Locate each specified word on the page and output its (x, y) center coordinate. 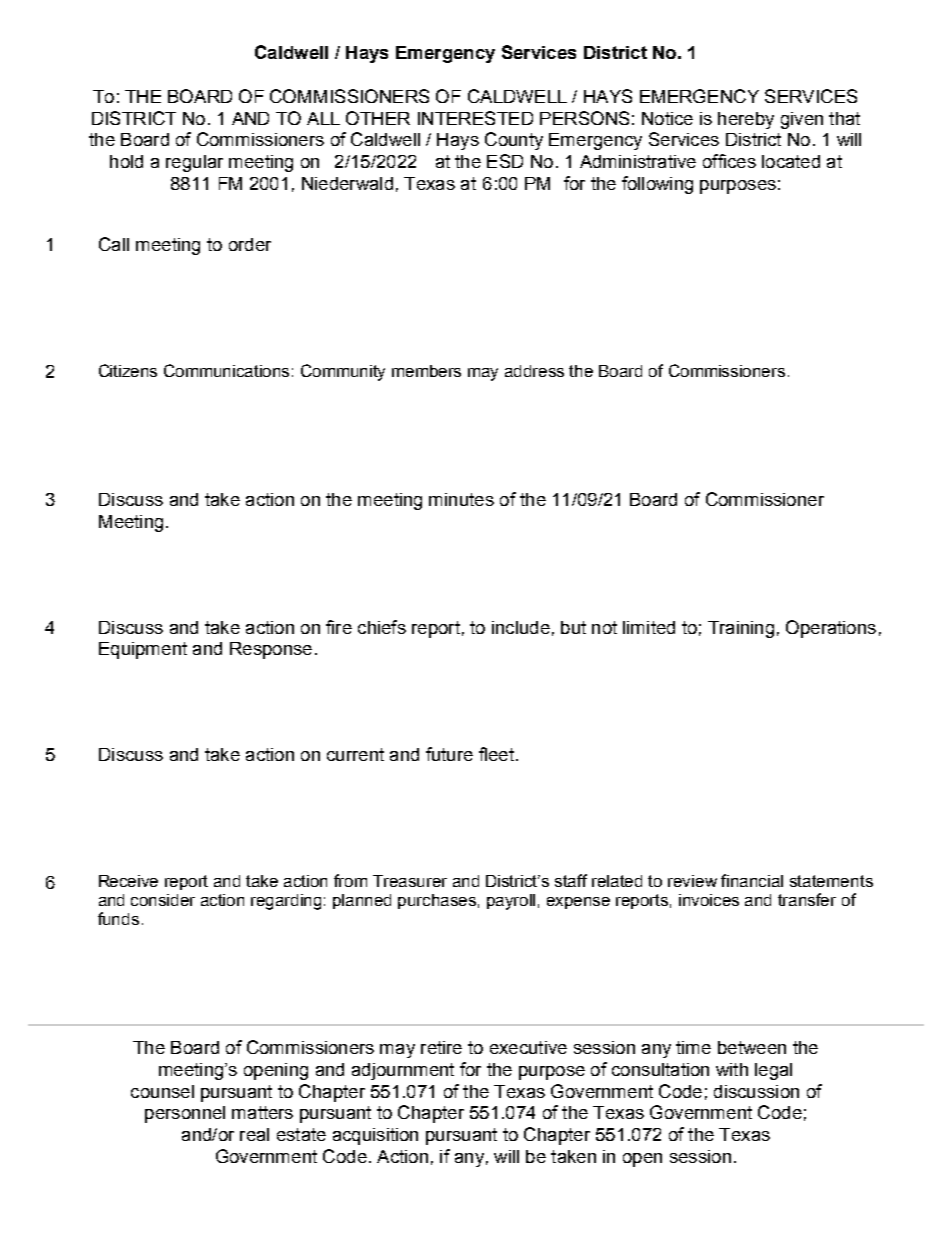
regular (194, 163)
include (521, 627)
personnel (185, 1114)
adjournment (403, 1071)
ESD (505, 161)
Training (741, 629)
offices (729, 161)
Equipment (143, 650)
